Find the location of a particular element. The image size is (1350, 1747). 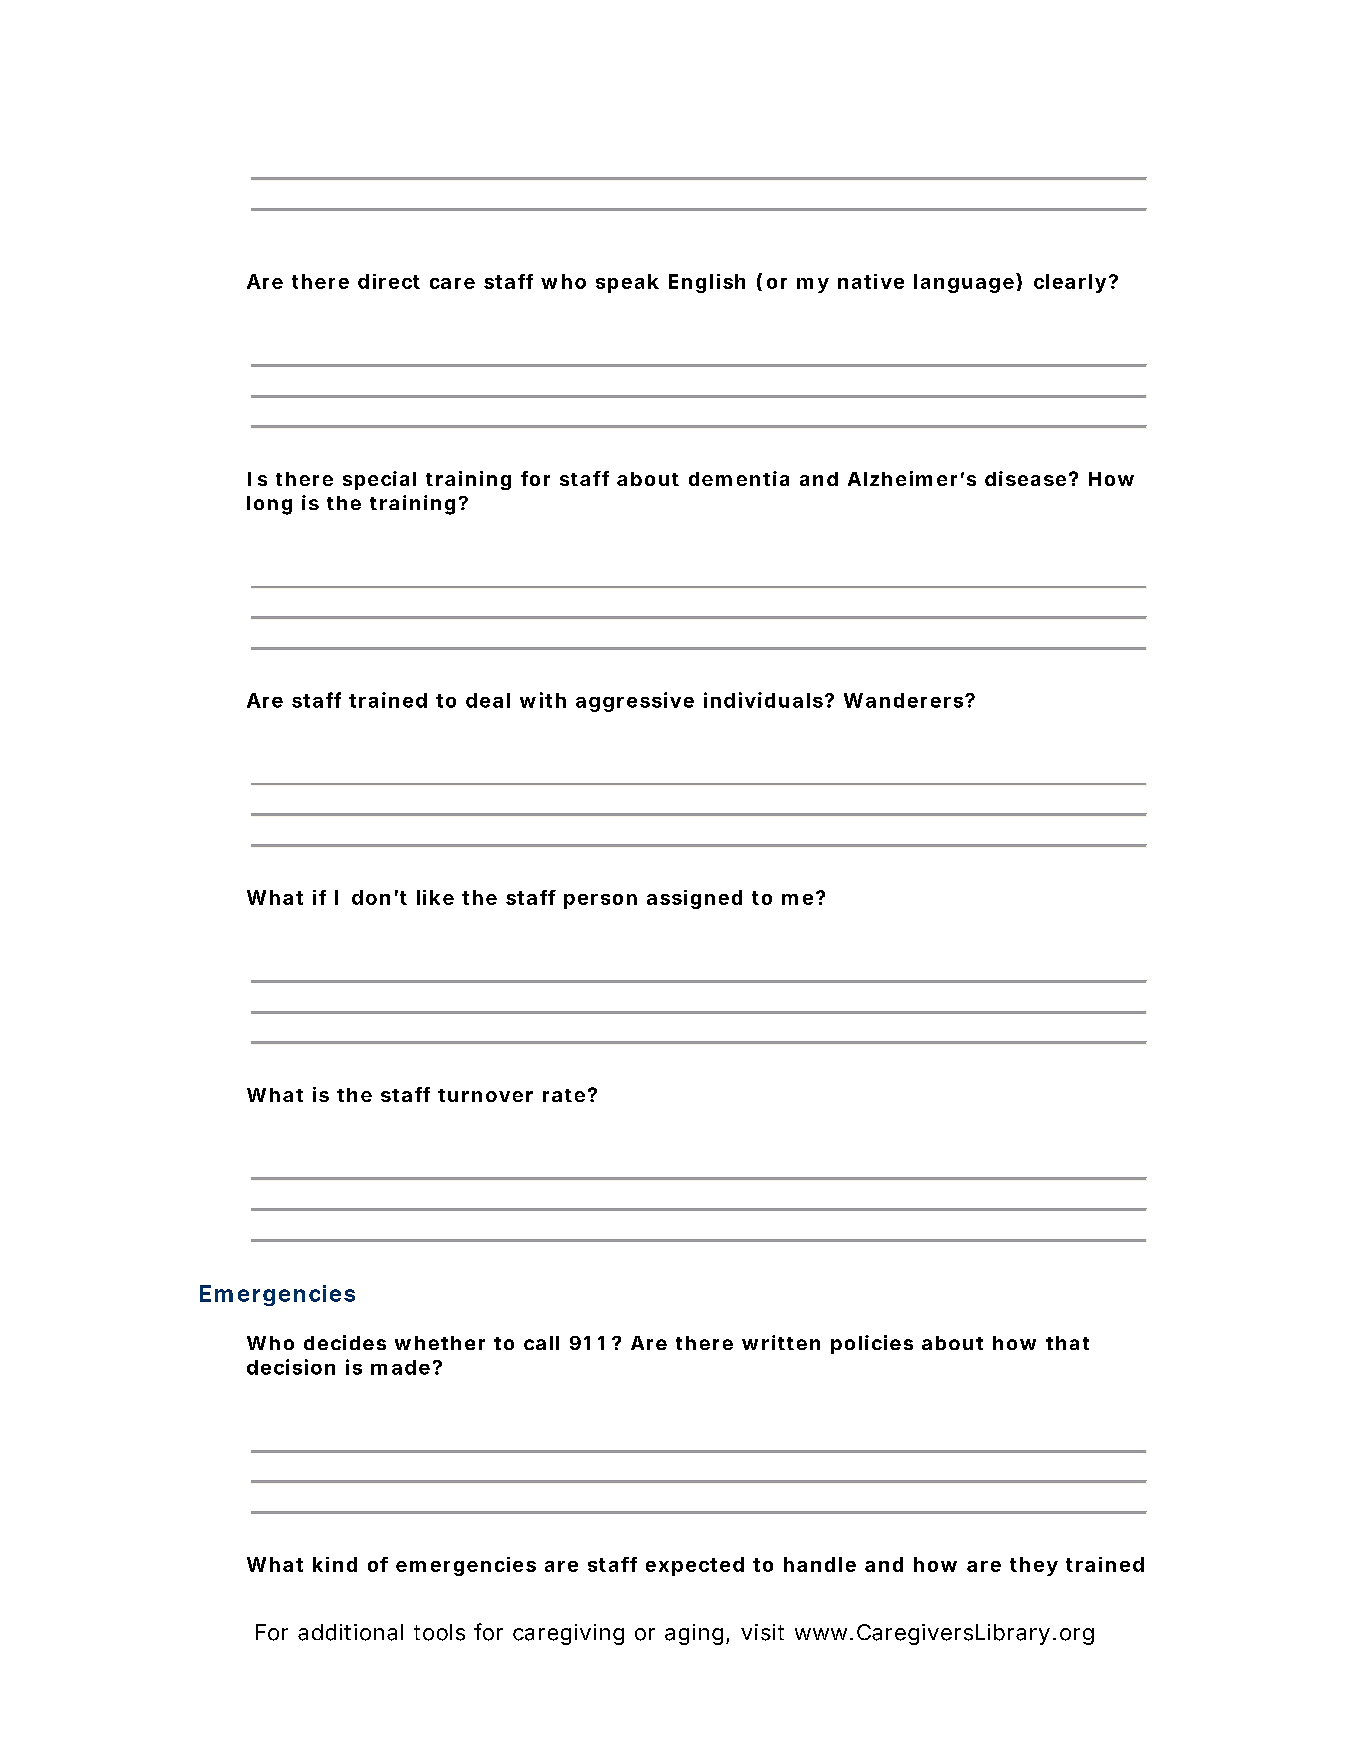

direct is located at coordinates (389, 281).
